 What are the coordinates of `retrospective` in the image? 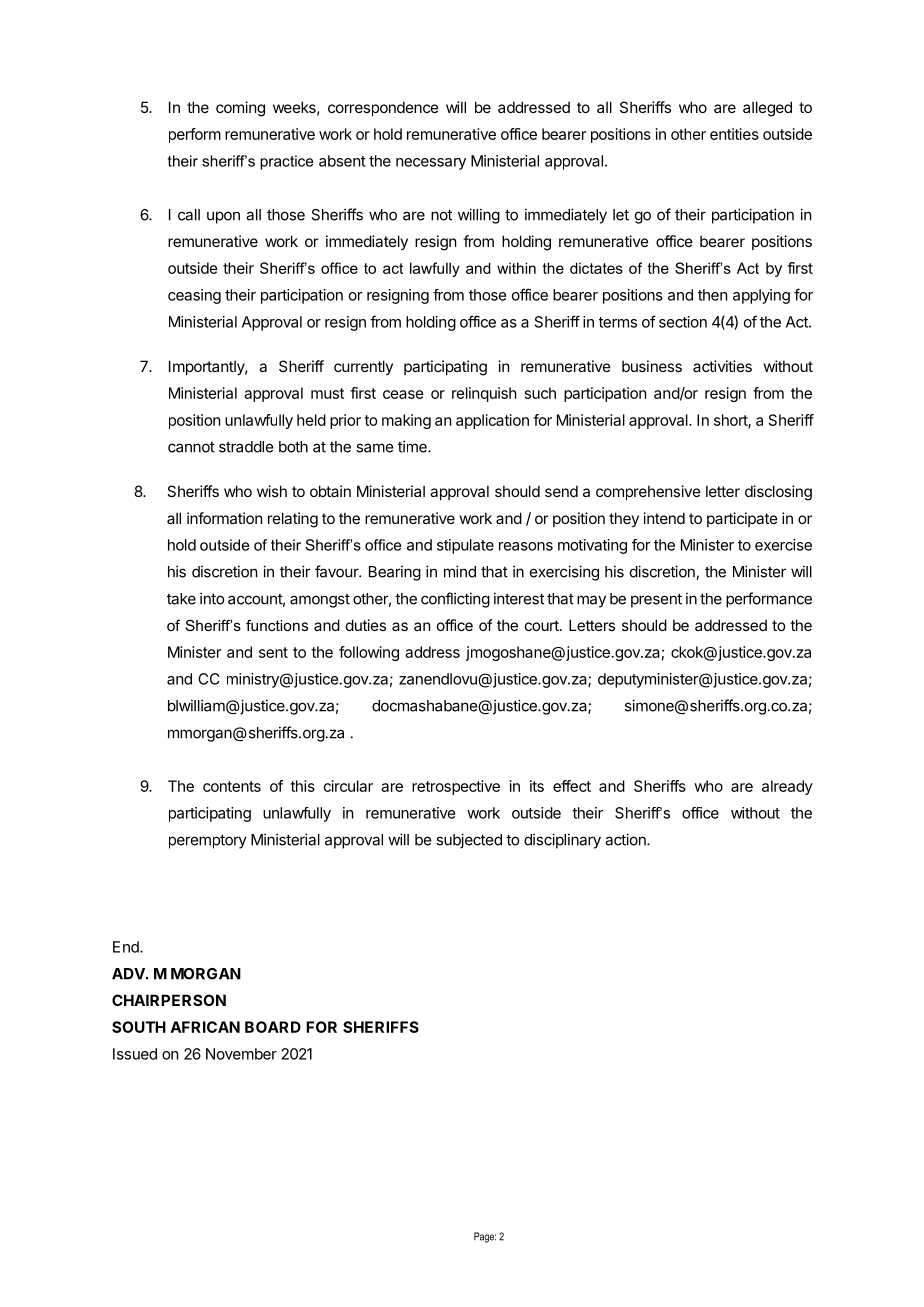 It's located at (456, 787).
